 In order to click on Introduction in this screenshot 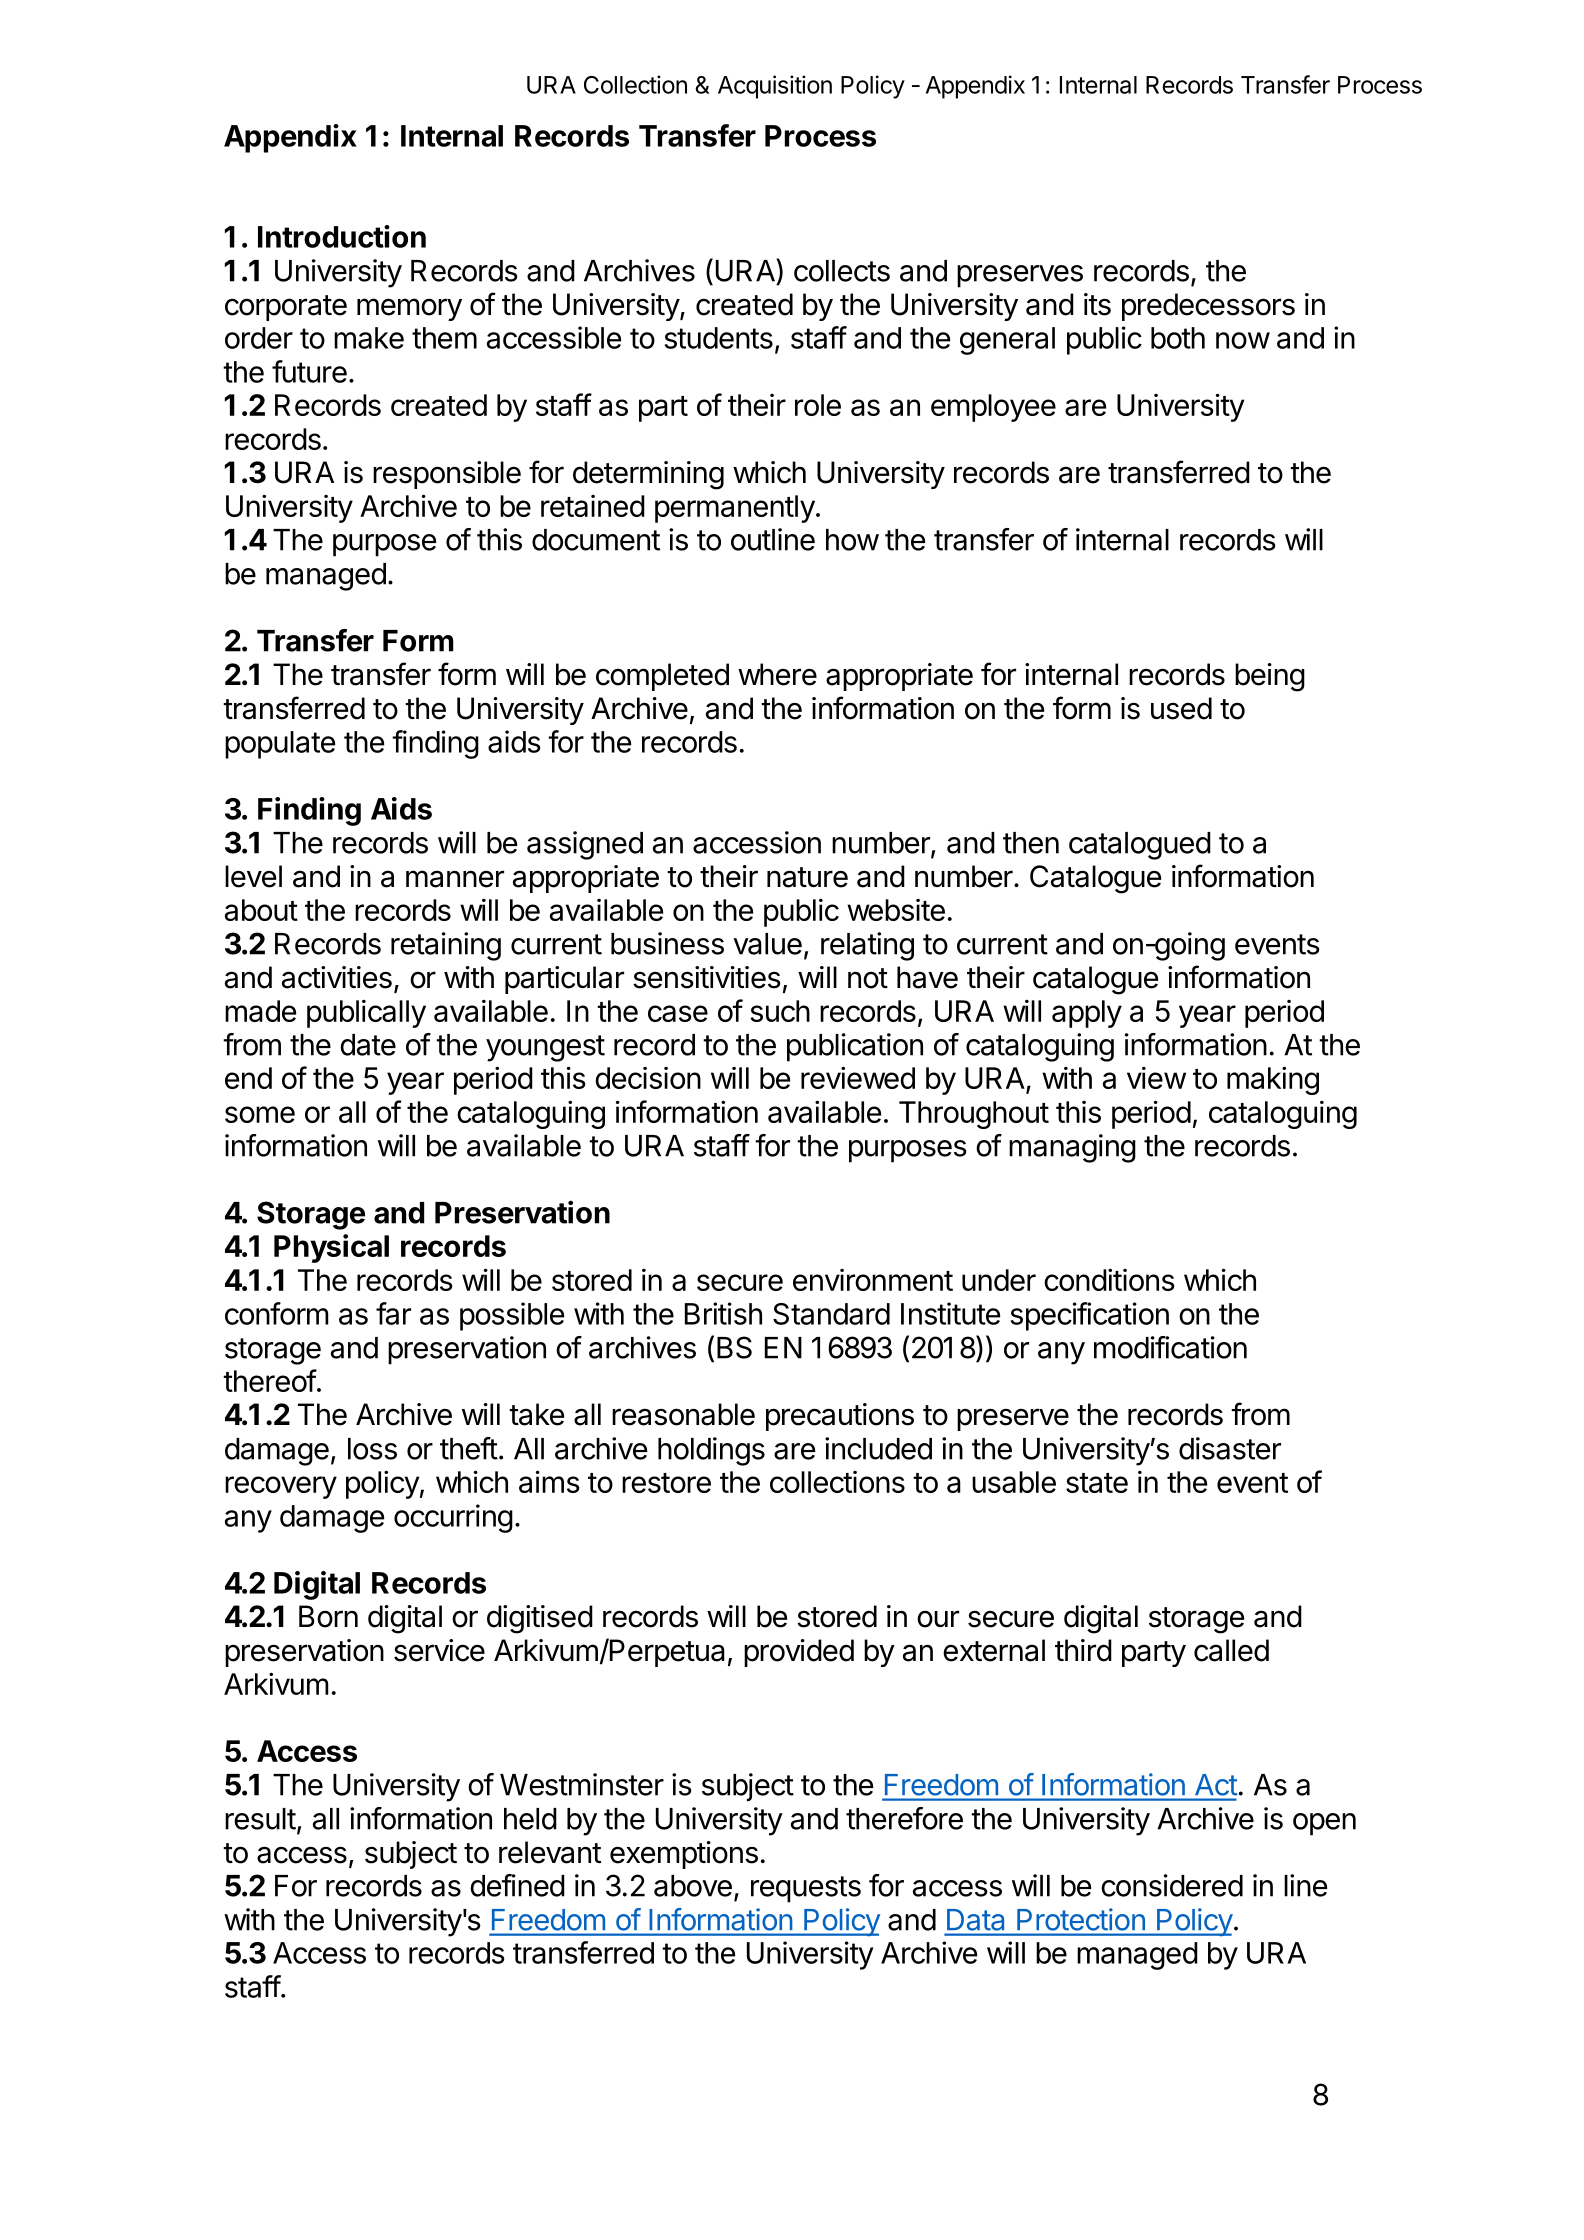, I will do `click(342, 236)`.
